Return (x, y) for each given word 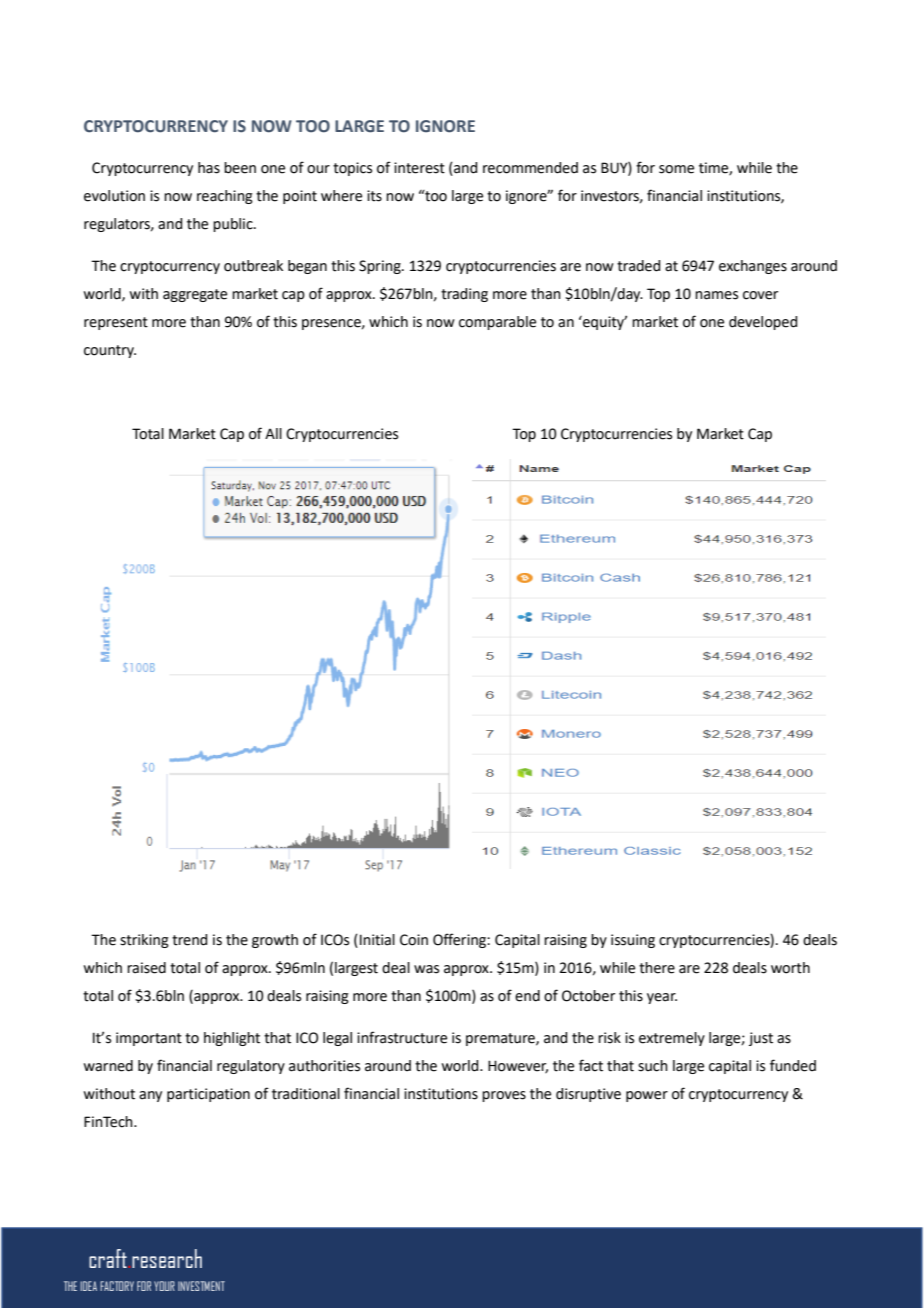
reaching (225, 197)
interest (419, 168)
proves (504, 1096)
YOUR (164, 1286)
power (647, 1096)
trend (189, 940)
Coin (414, 940)
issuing (633, 941)
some (676, 169)
